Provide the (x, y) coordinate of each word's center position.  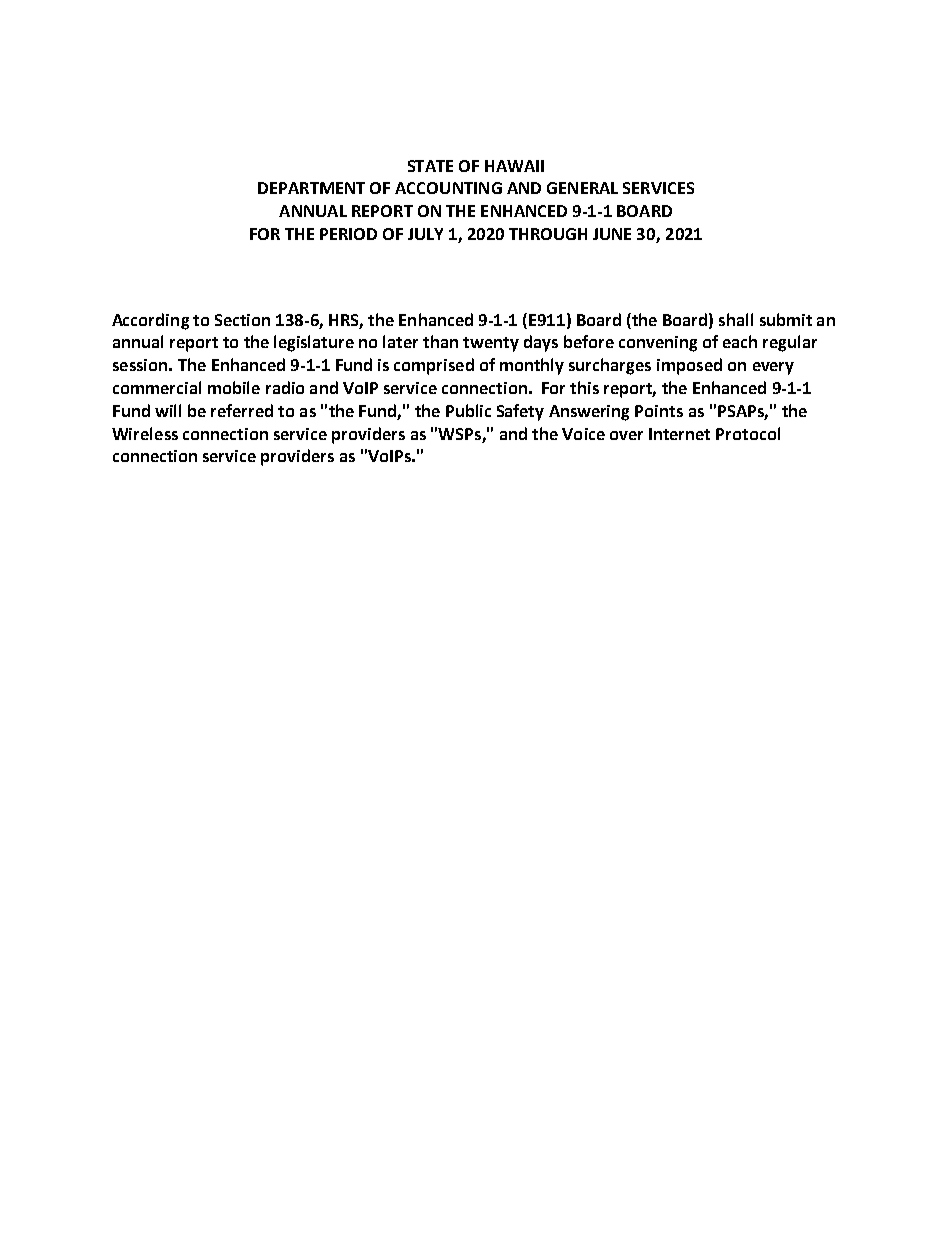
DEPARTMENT (311, 188)
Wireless (145, 433)
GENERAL (582, 188)
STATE (430, 166)
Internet (679, 434)
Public (468, 410)
